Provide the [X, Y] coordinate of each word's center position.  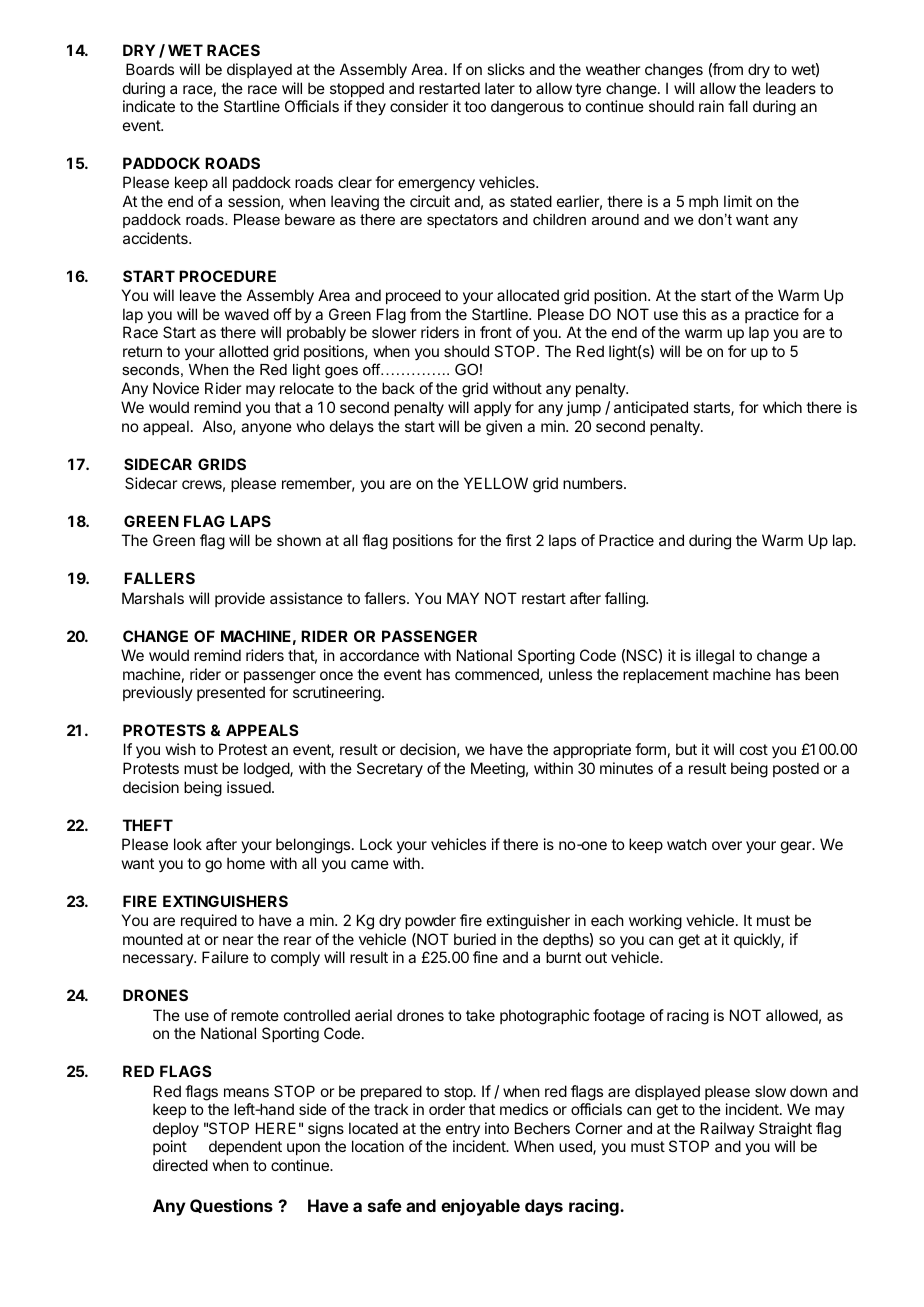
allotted [243, 351]
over [727, 845]
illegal [715, 657]
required [209, 921]
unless [570, 674]
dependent [245, 1147]
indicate [149, 106]
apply [492, 408]
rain [711, 106]
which [782, 407]
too [475, 106]
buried [475, 939]
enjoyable [480, 1207]
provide [240, 599]
